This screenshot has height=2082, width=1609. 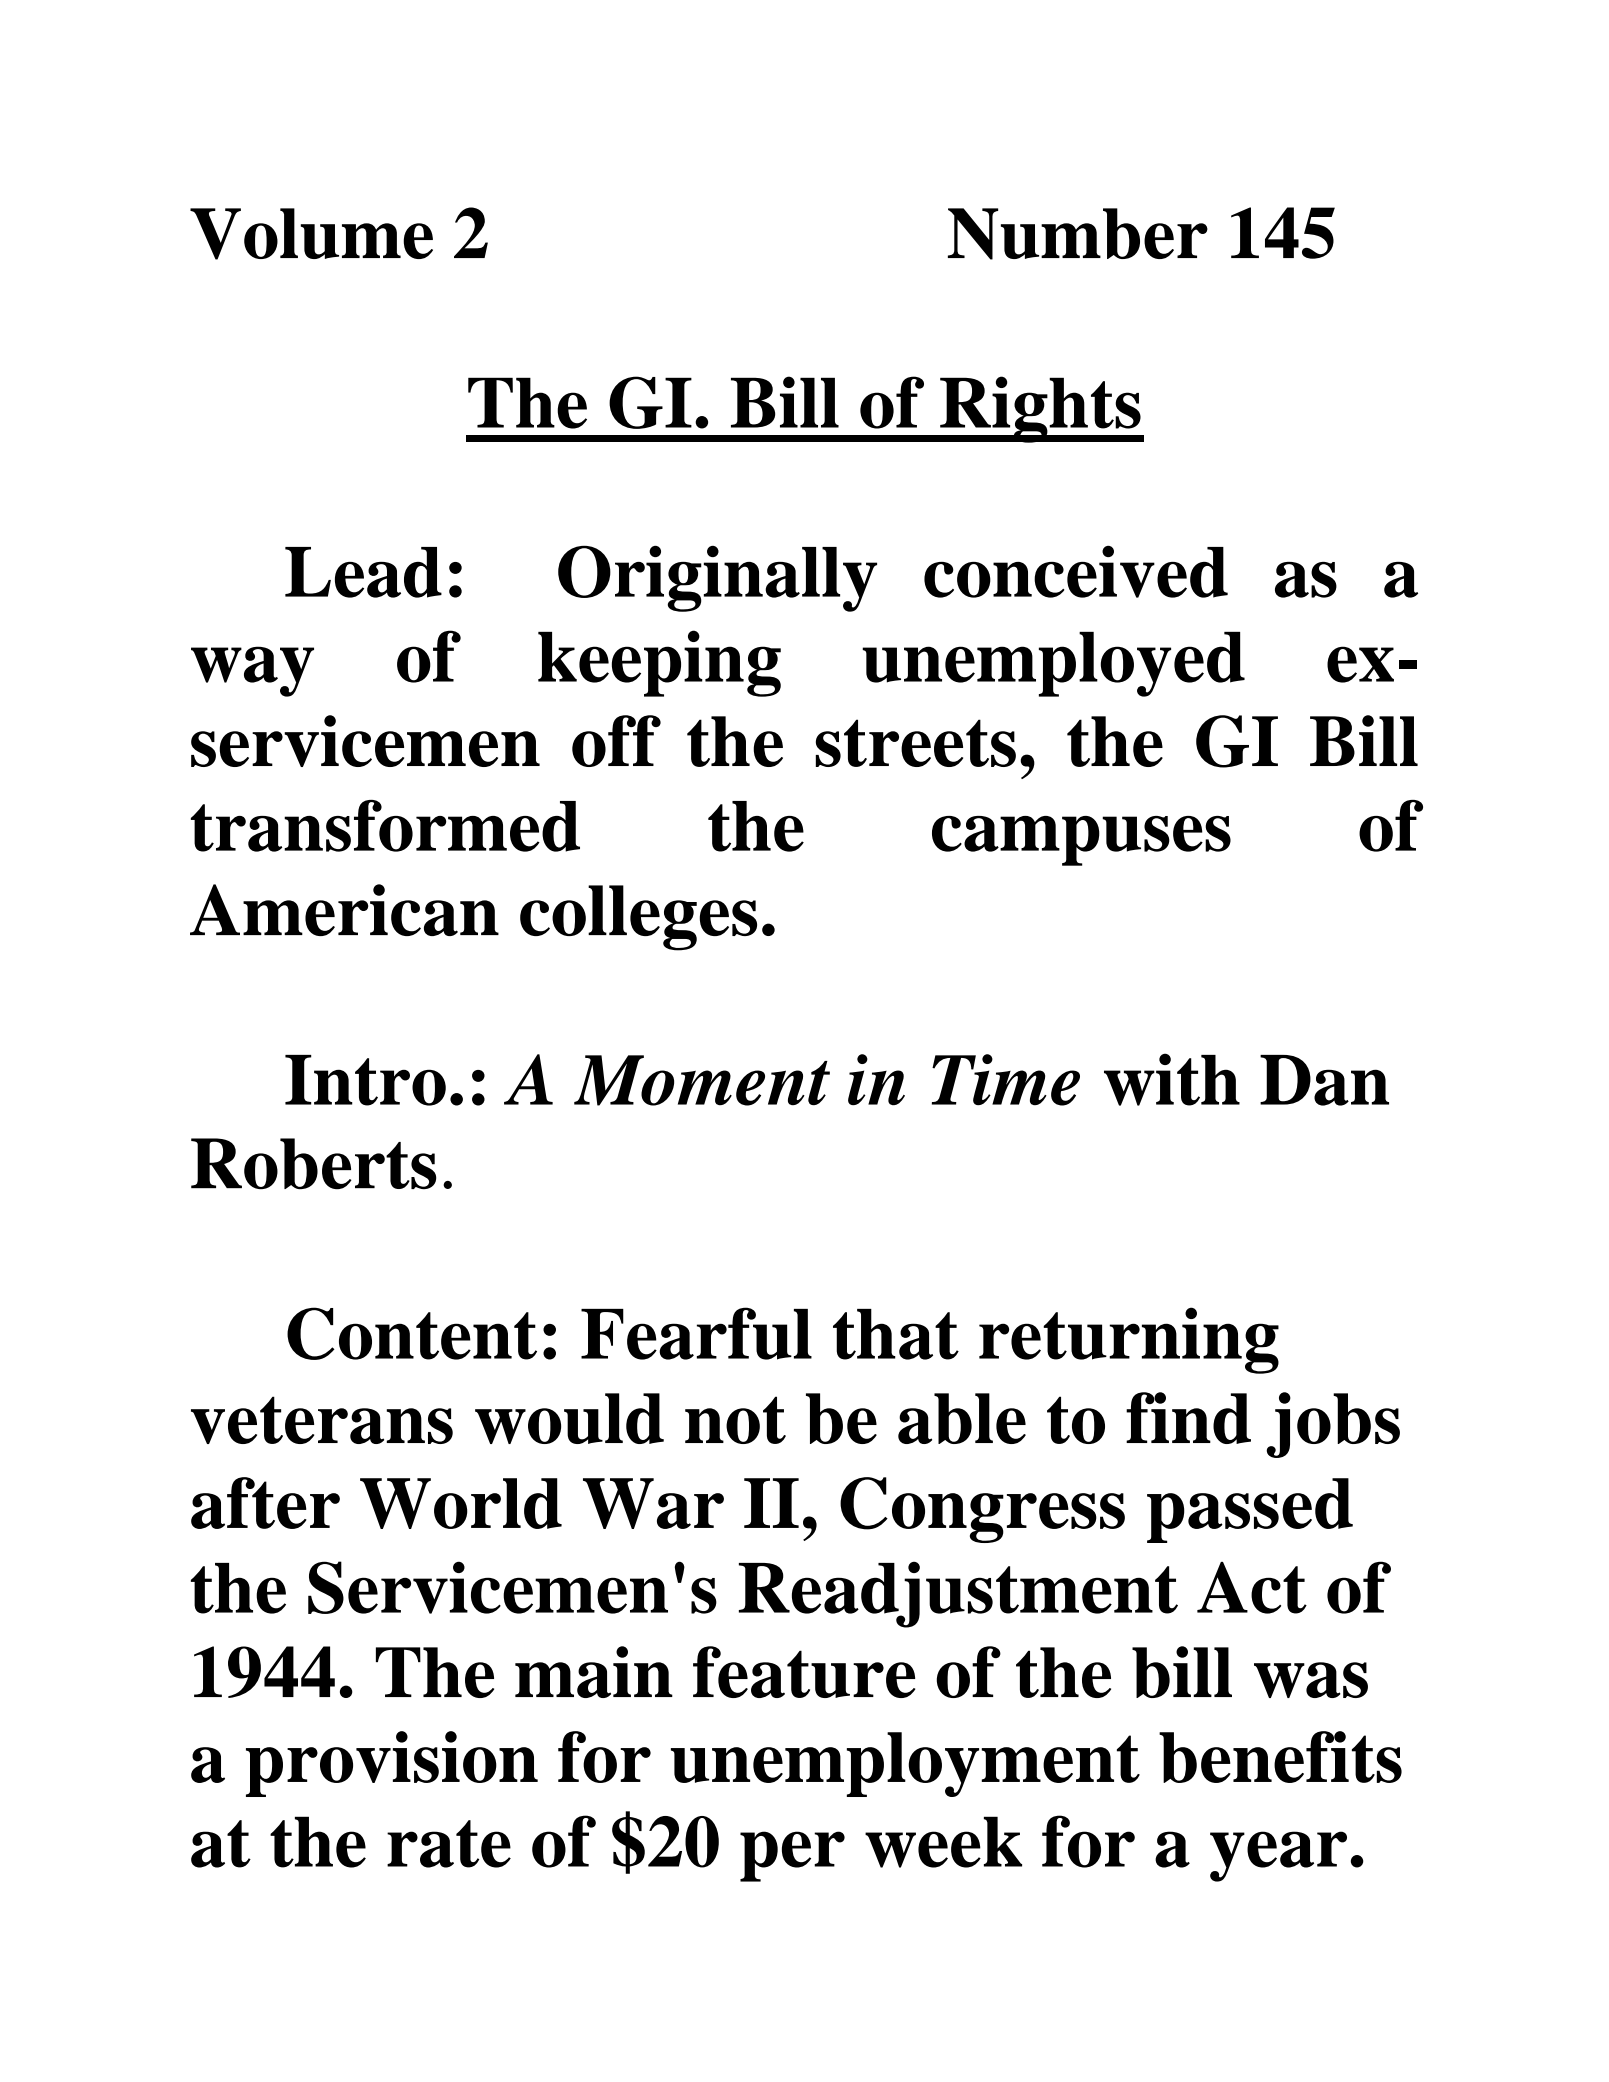 What do you see at coordinates (363, 572) in the screenshot?
I see `Lead` at bounding box center [363, 572].
